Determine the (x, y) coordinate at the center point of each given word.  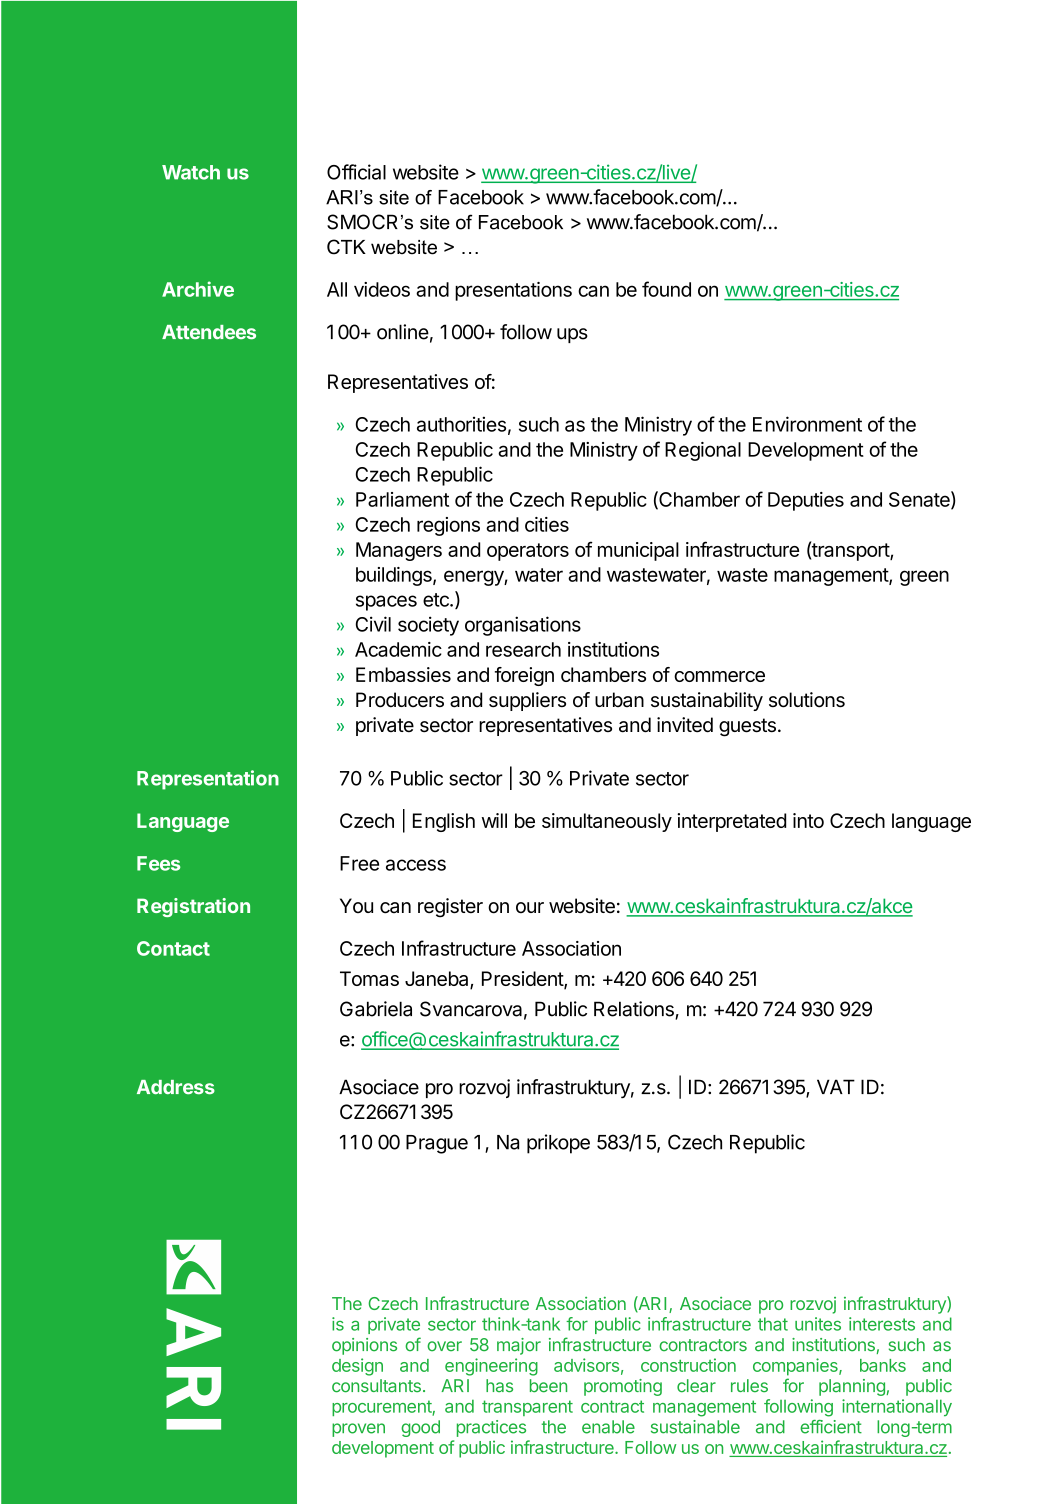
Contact (173, 948)
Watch (191, 172)
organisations (523, 626)
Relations (635, 1010)
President (523, 980)
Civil (373, 624)
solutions (807, 700)
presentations (513, 291)
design (357, 1367)
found (666, 289)
